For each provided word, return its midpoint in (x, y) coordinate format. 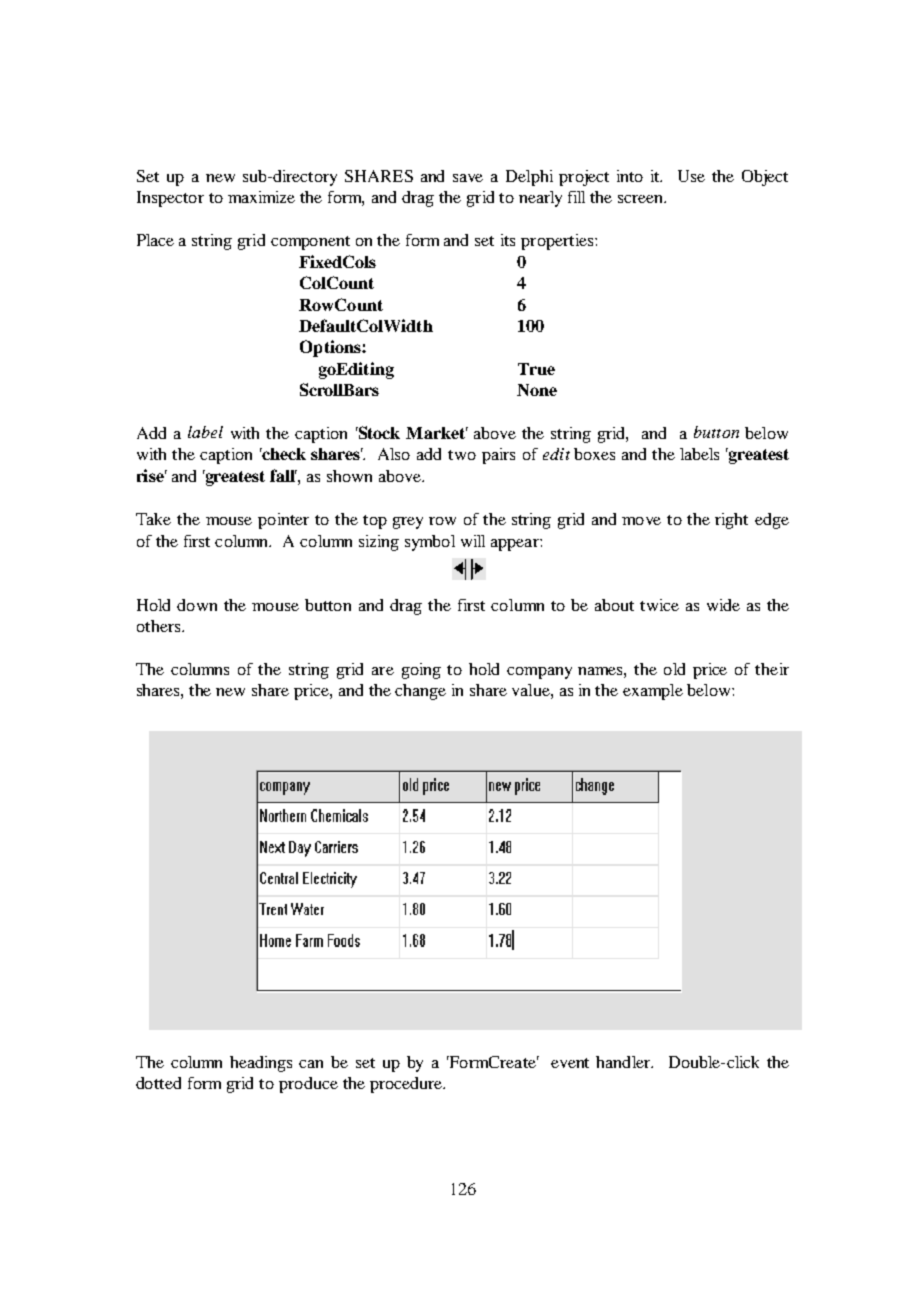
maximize (261, 197)
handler (624, 1062)
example (653, 692)
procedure (407, 1085)
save (468, 178)
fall (283, 475)
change (420, 692)
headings (261, 1064)
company (539, 673)
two (462, 455)
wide (723, 605)
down (197, 605)
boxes (594, 454)
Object (765, 178)
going (421, 671)
